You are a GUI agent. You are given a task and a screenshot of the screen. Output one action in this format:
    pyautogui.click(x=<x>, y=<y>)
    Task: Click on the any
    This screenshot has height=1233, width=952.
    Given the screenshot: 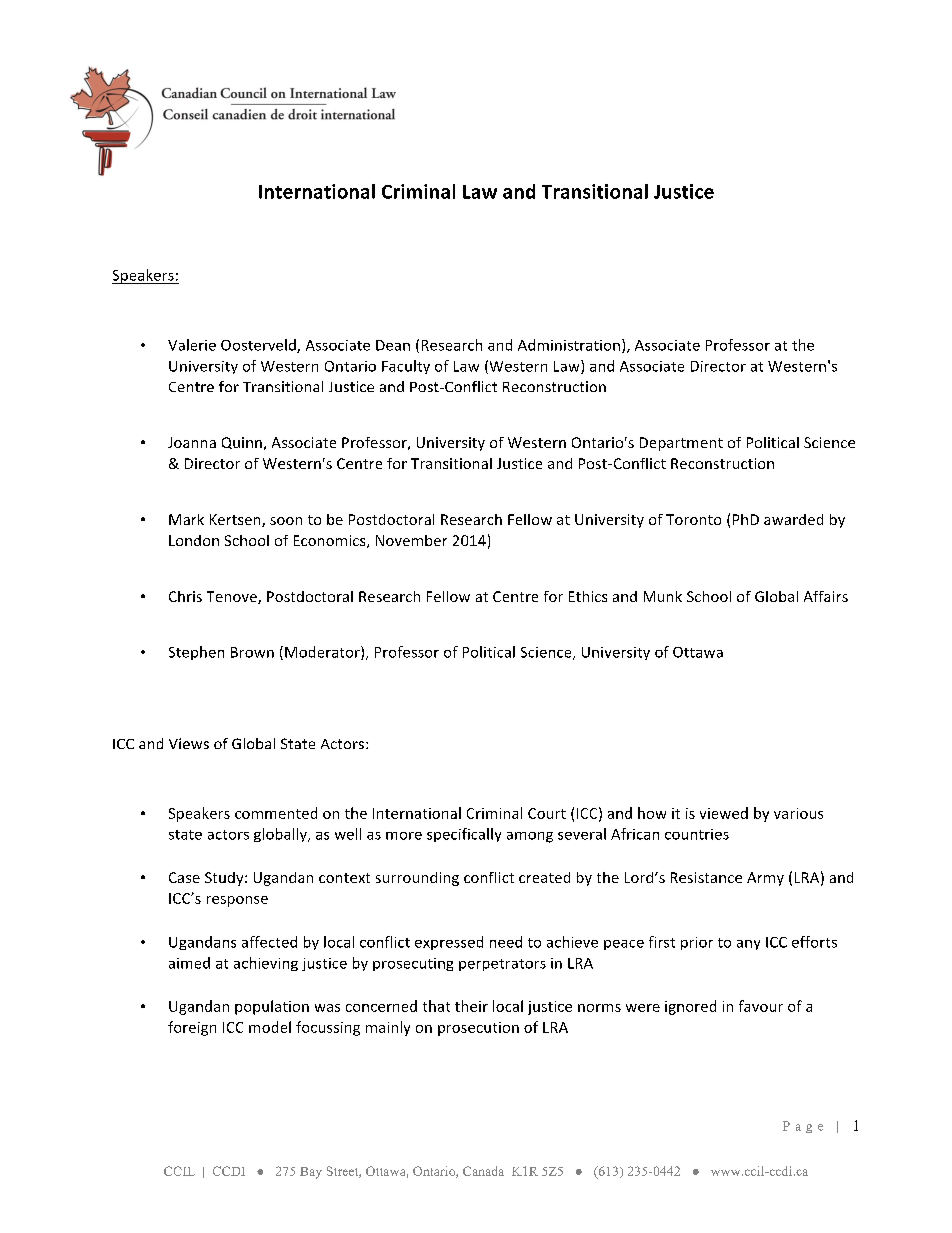 What is the action you would take?
    pyautogui.click(x=748, y=945)
